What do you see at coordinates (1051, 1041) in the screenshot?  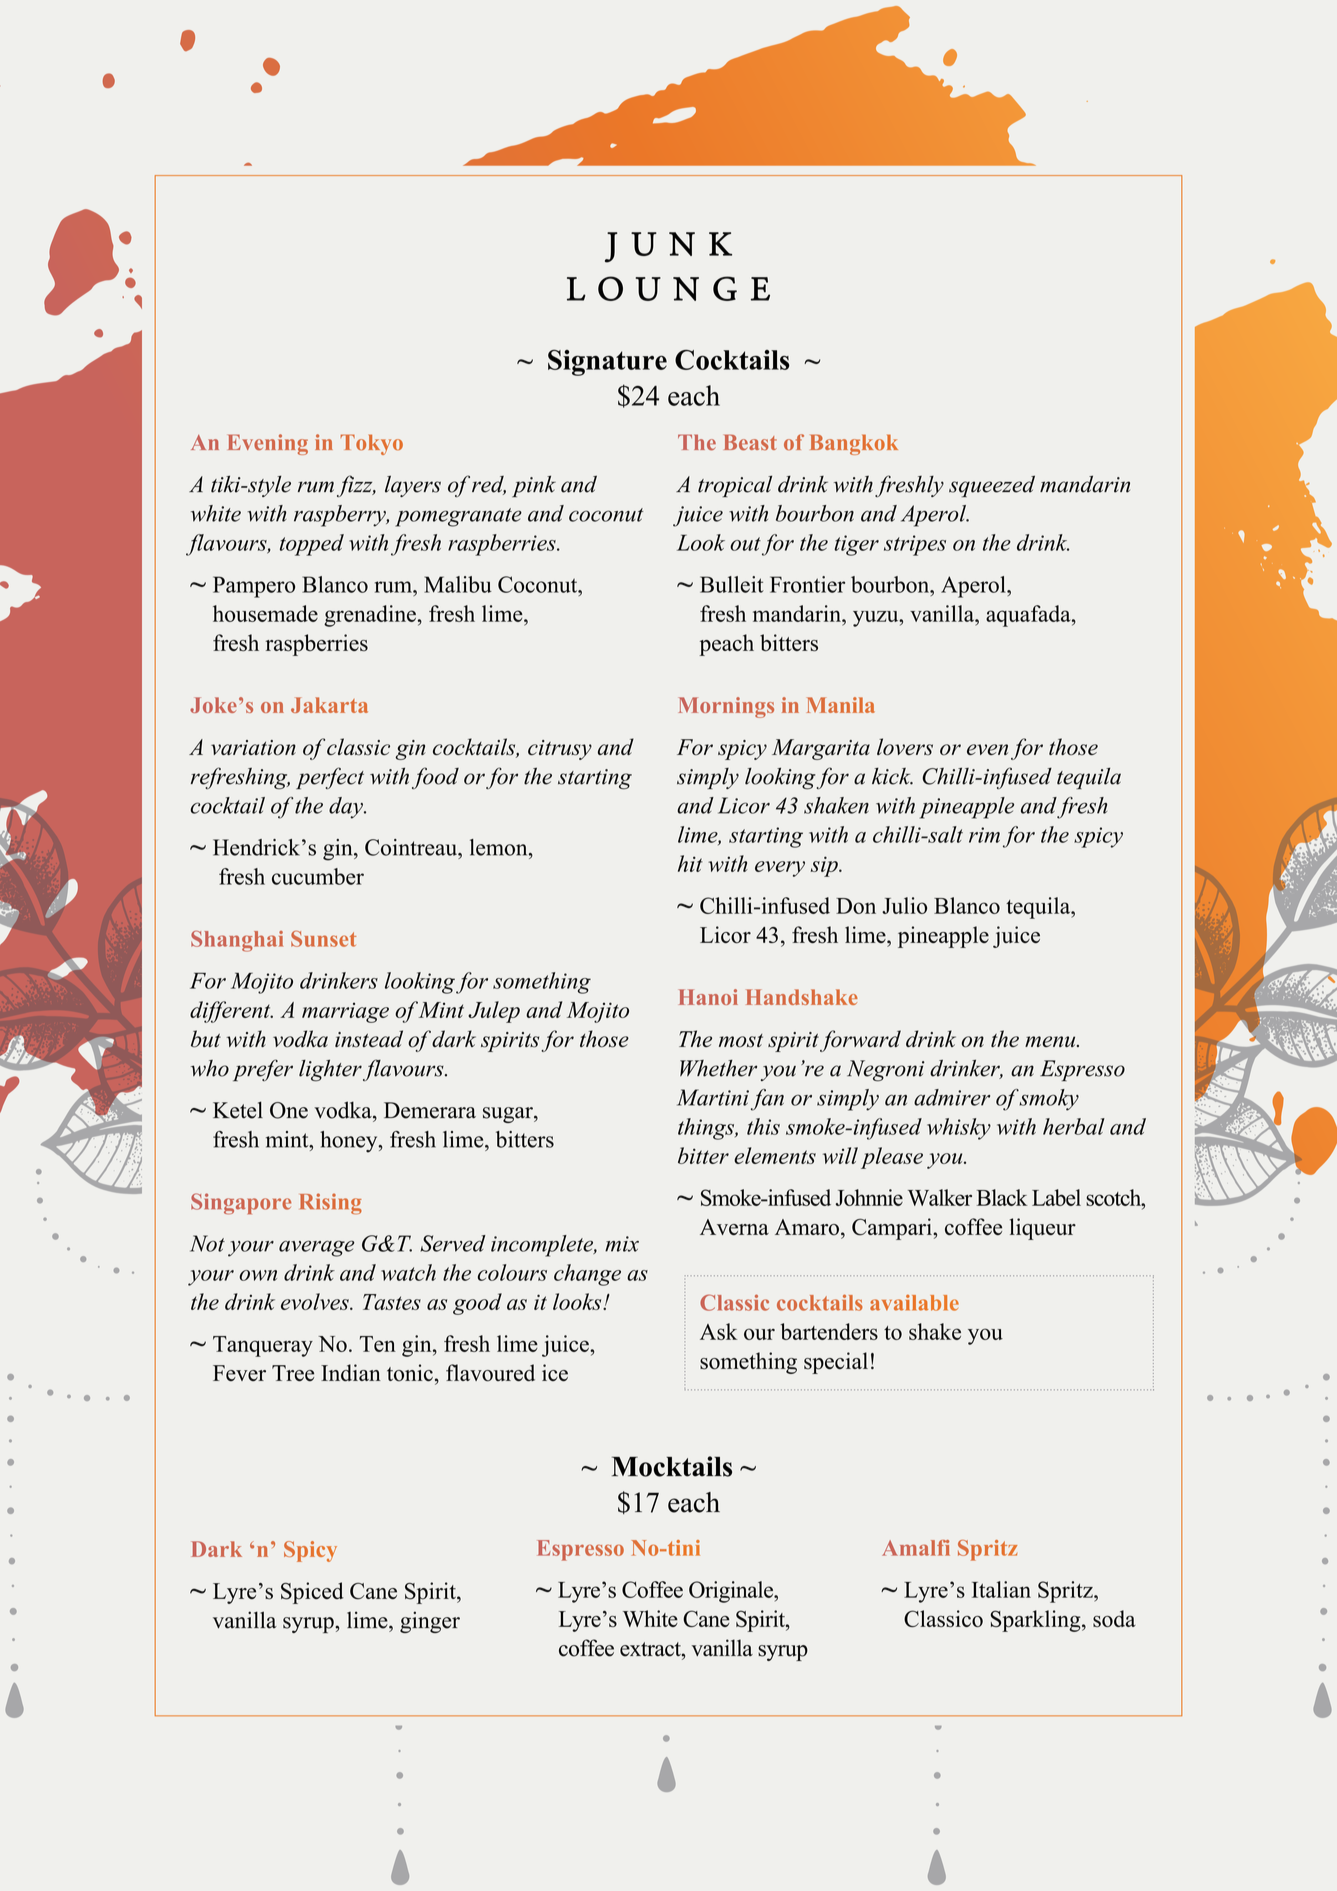 I see `menu` at bounding box center [1051, 1041].
